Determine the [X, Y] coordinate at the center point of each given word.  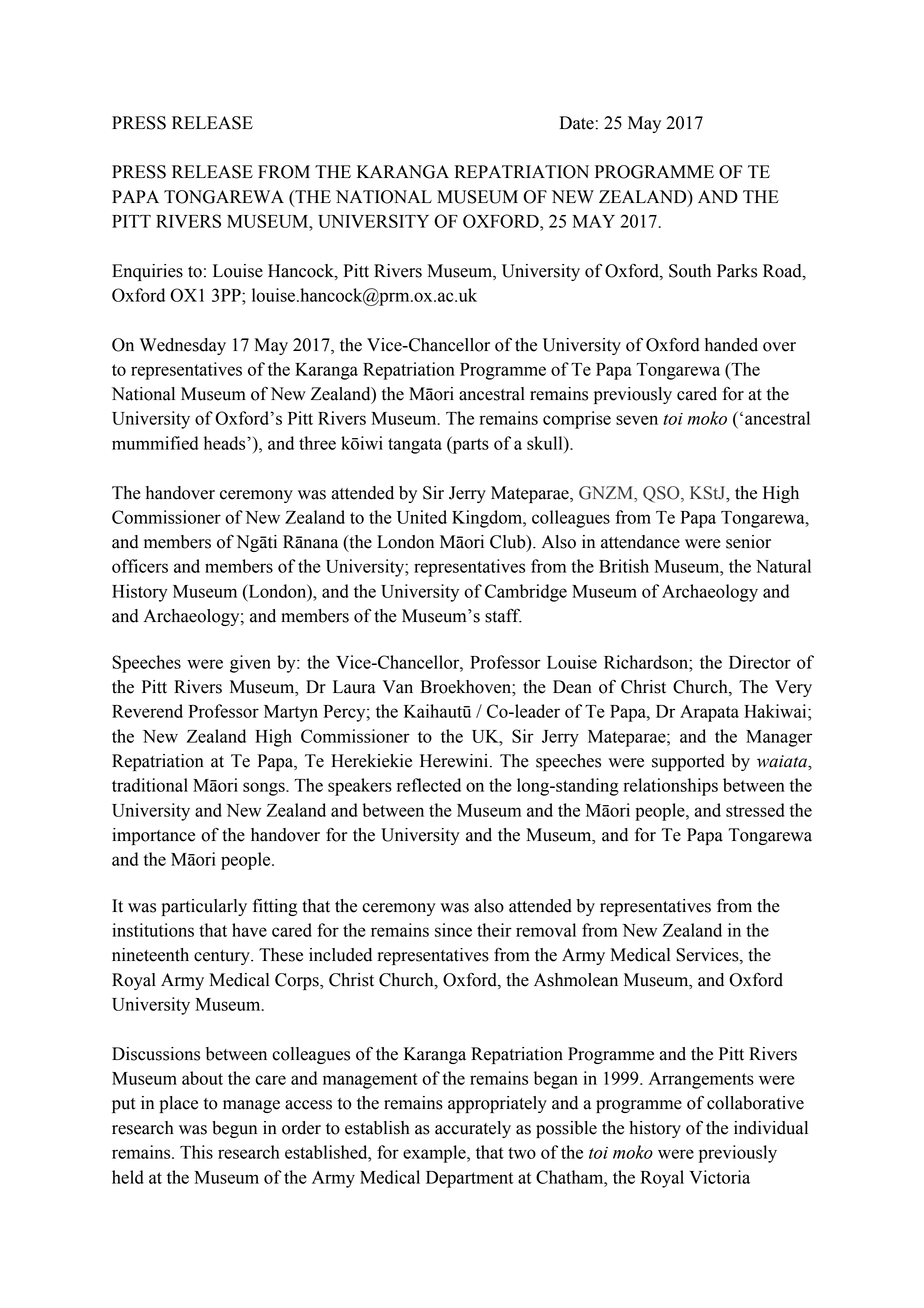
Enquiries [147, 272]
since [453, 930]
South [690, 271]
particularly [204, 907]
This [196, 1152]
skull [546, 443]
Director [760, 662]
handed [731, 345]
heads [226, 443]
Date [577, 123]
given [250, 664]
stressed [755, 810]
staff [503, 615]
